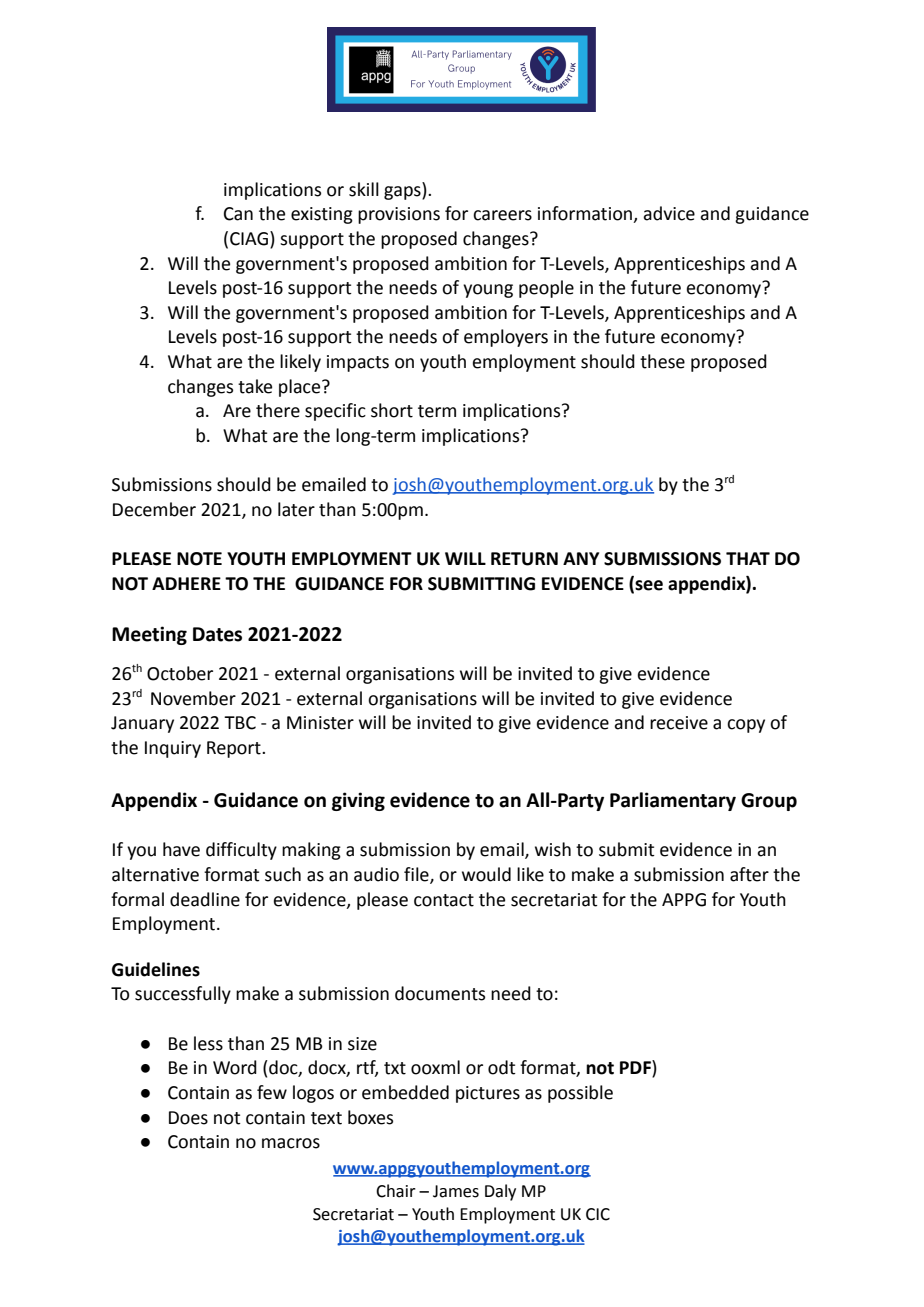  Describe the element at coordinates (502, 215) in the image. I see `careers` at that location.
